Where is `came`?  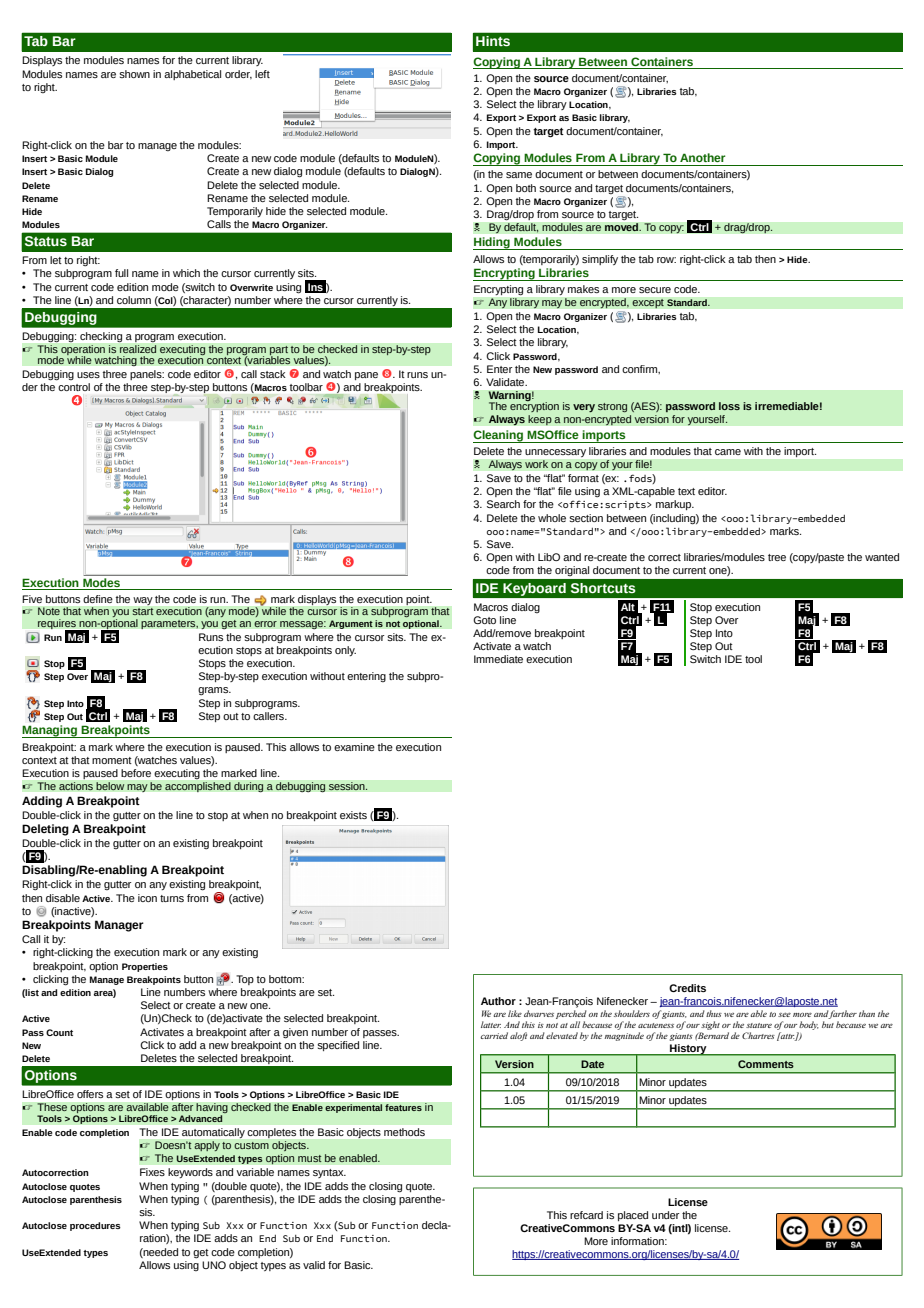 came is located at coordinates (728, 452).
